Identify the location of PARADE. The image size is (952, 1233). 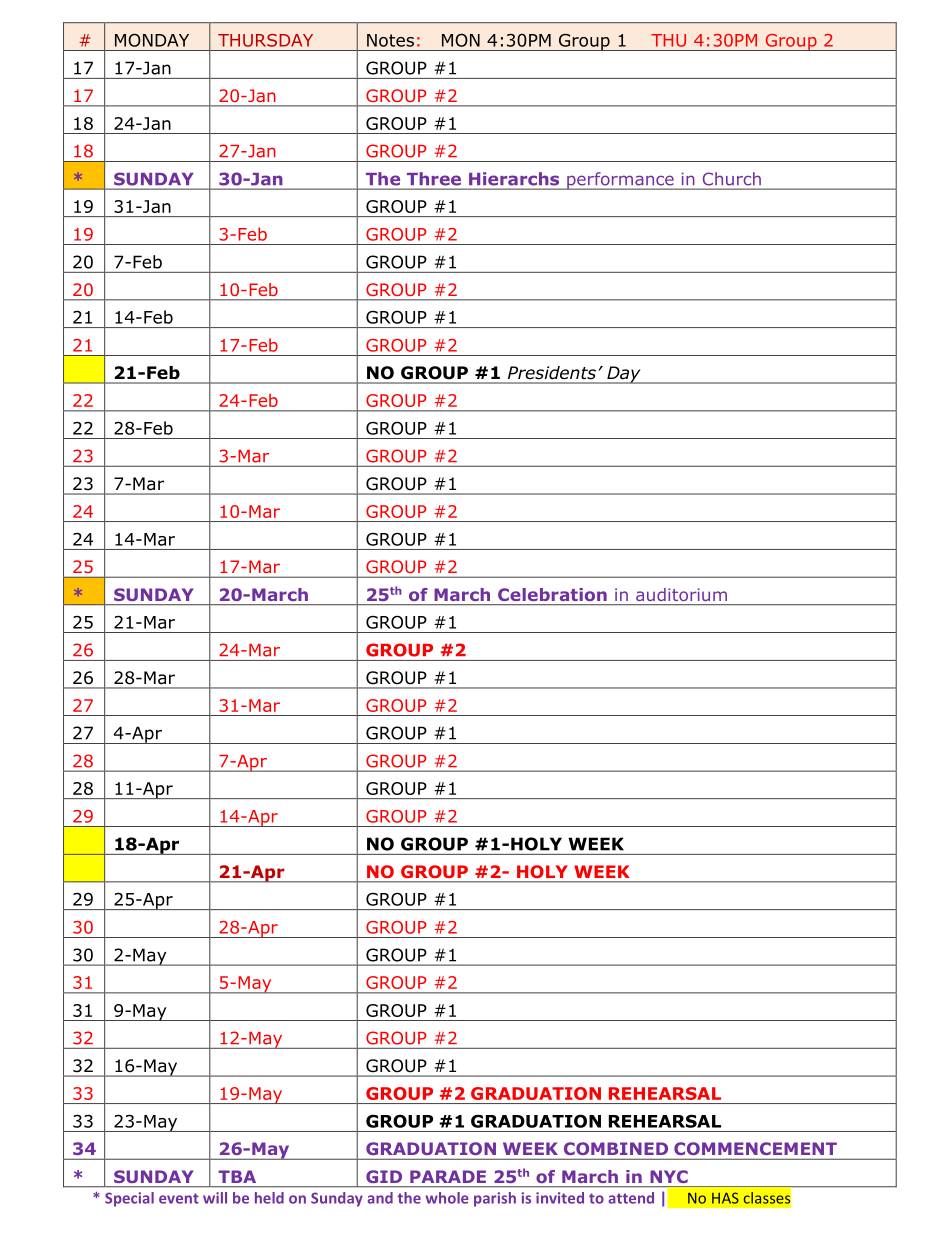
(448, 1176).
